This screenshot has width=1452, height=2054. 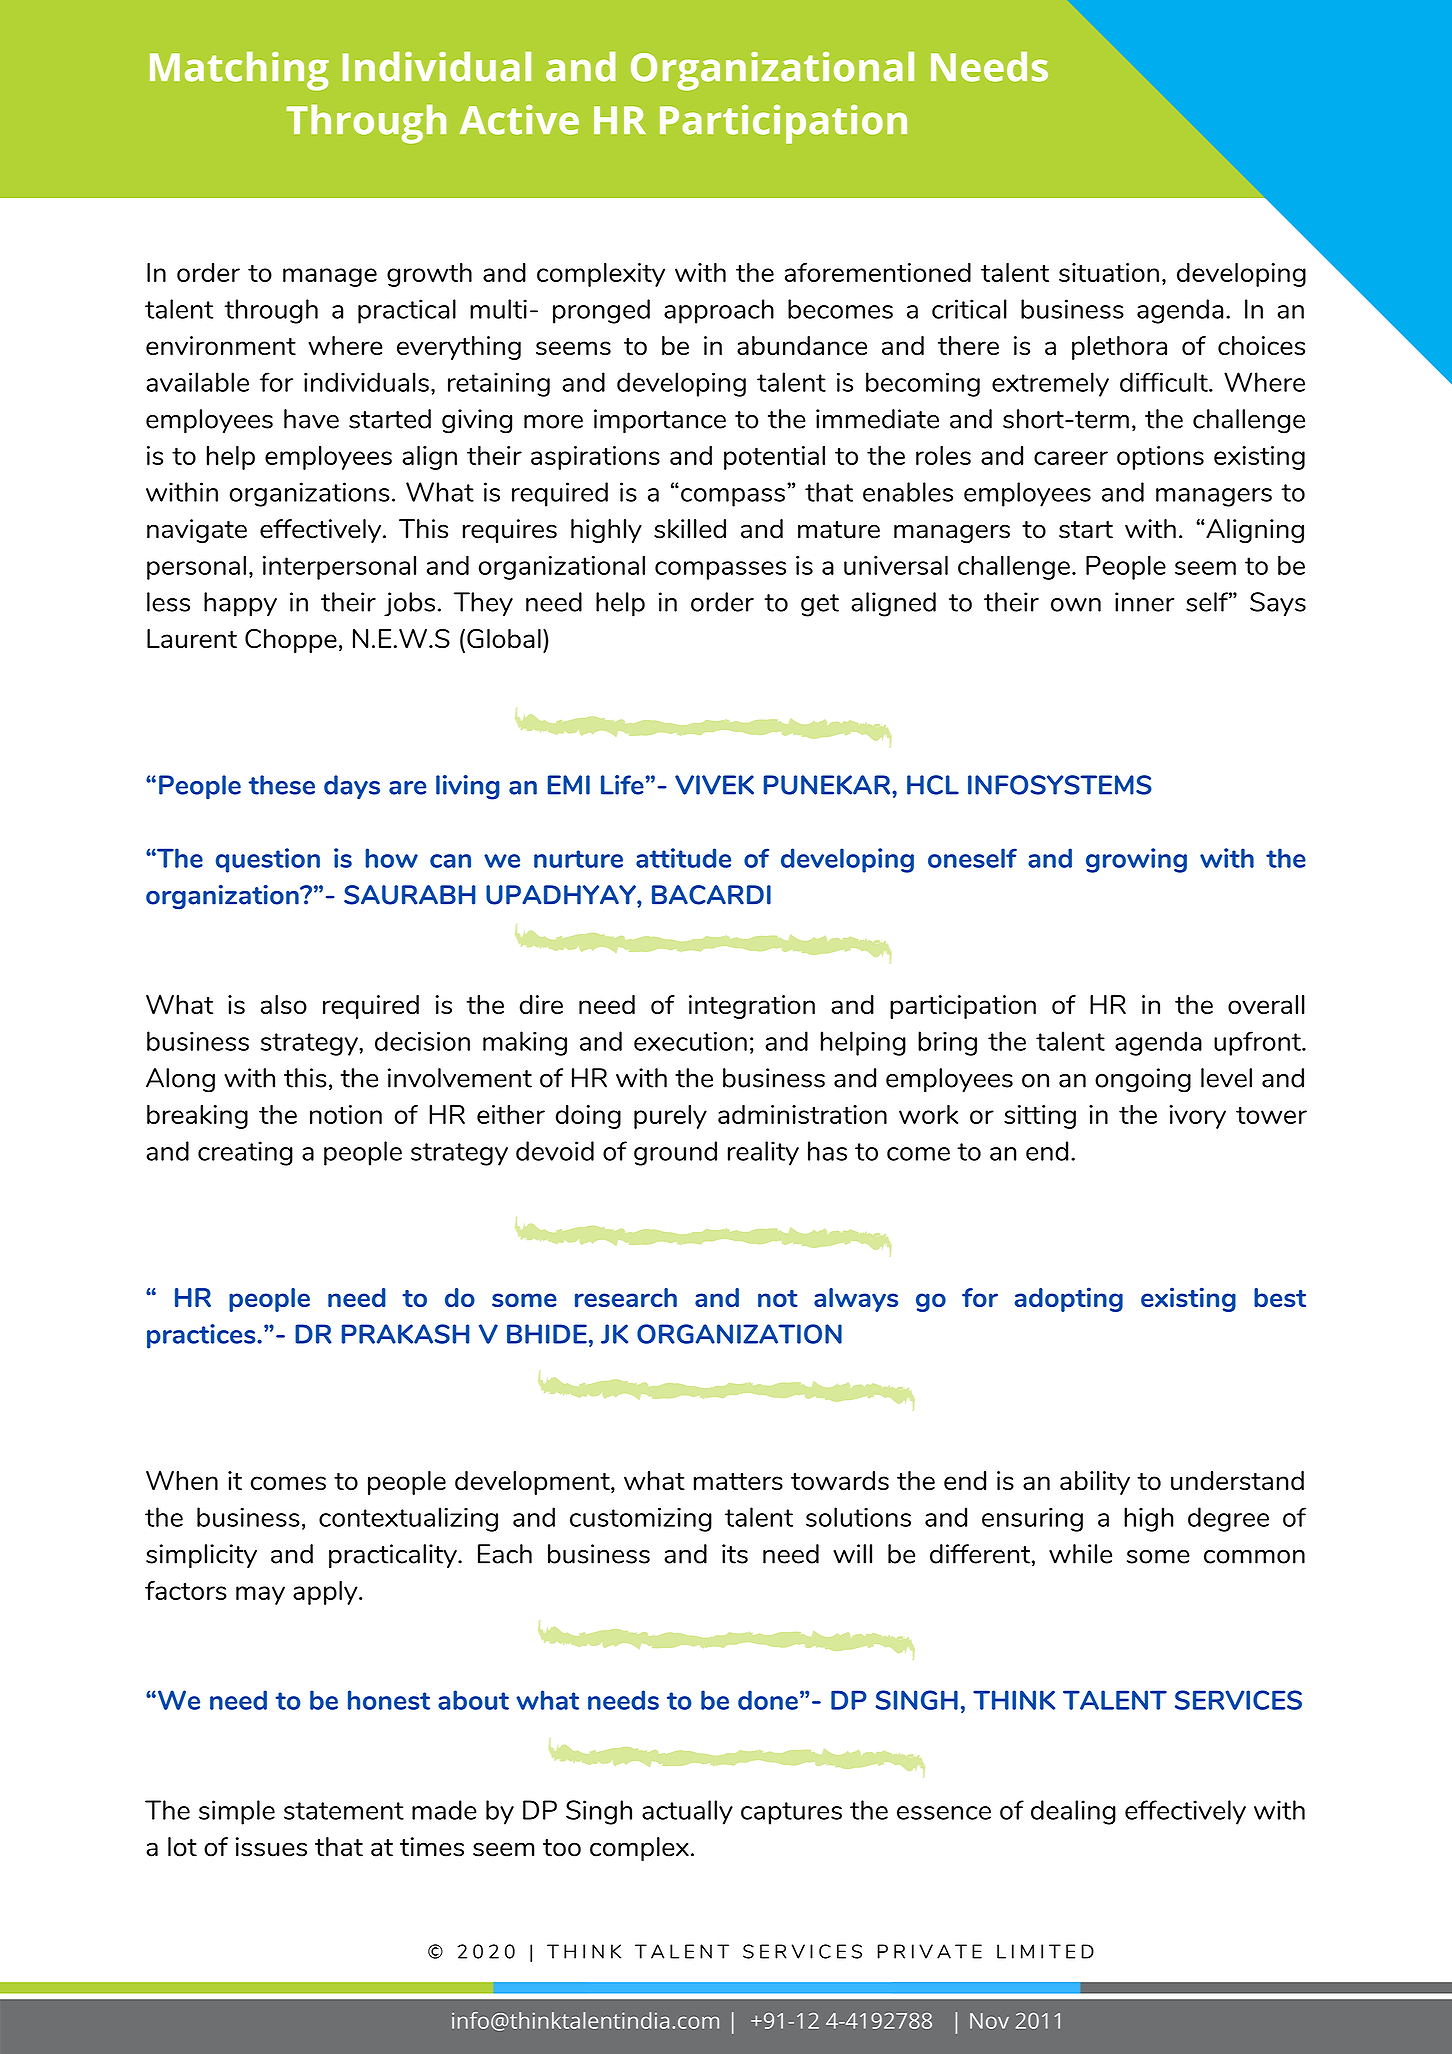 I want to click on Active, so click(x=519, y=120).
